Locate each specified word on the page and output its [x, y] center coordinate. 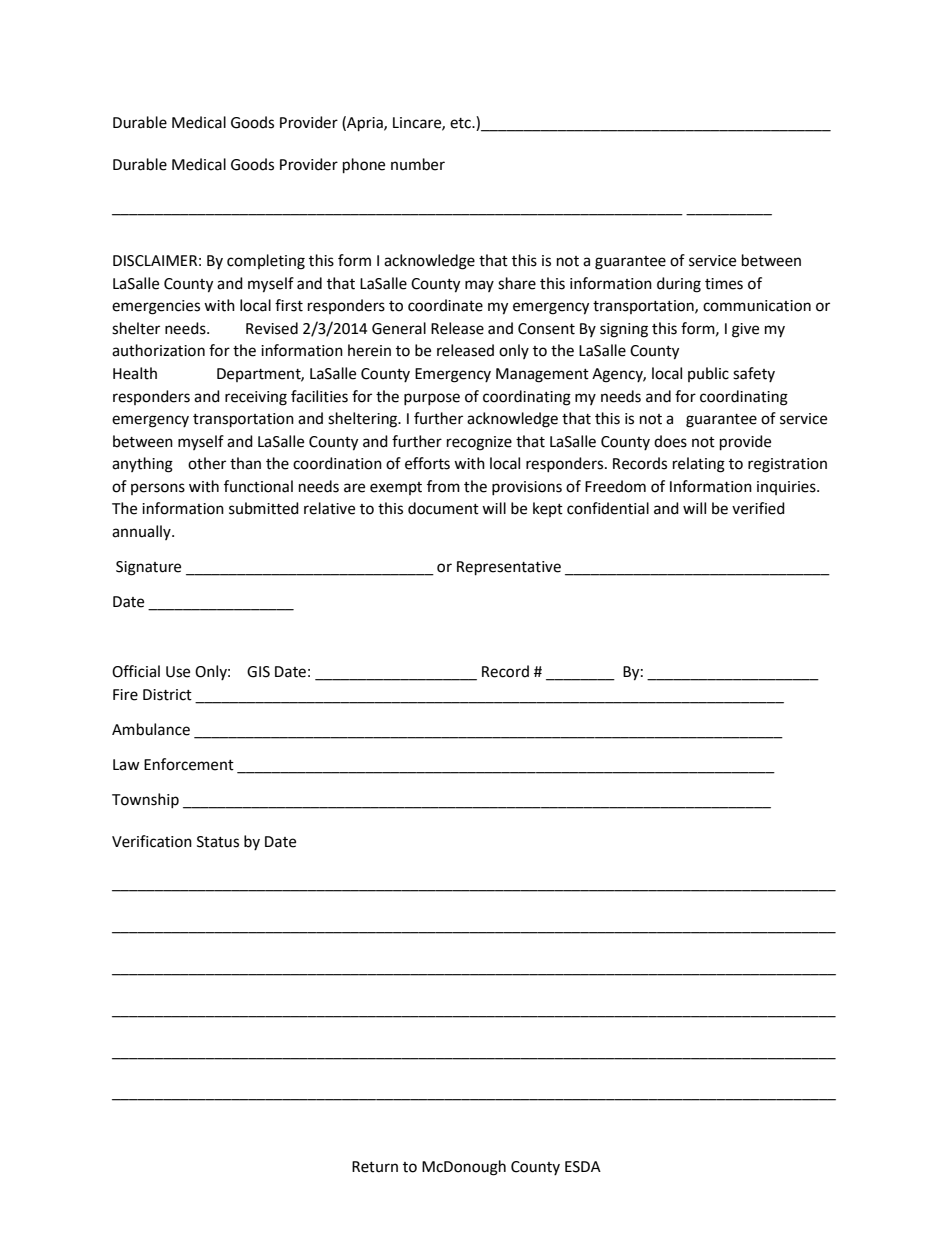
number [418, 164]
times [724, 284]
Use [178, 672]
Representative [509, 568]
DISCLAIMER [155, 261]
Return [375, 1167]
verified [758, 508]
